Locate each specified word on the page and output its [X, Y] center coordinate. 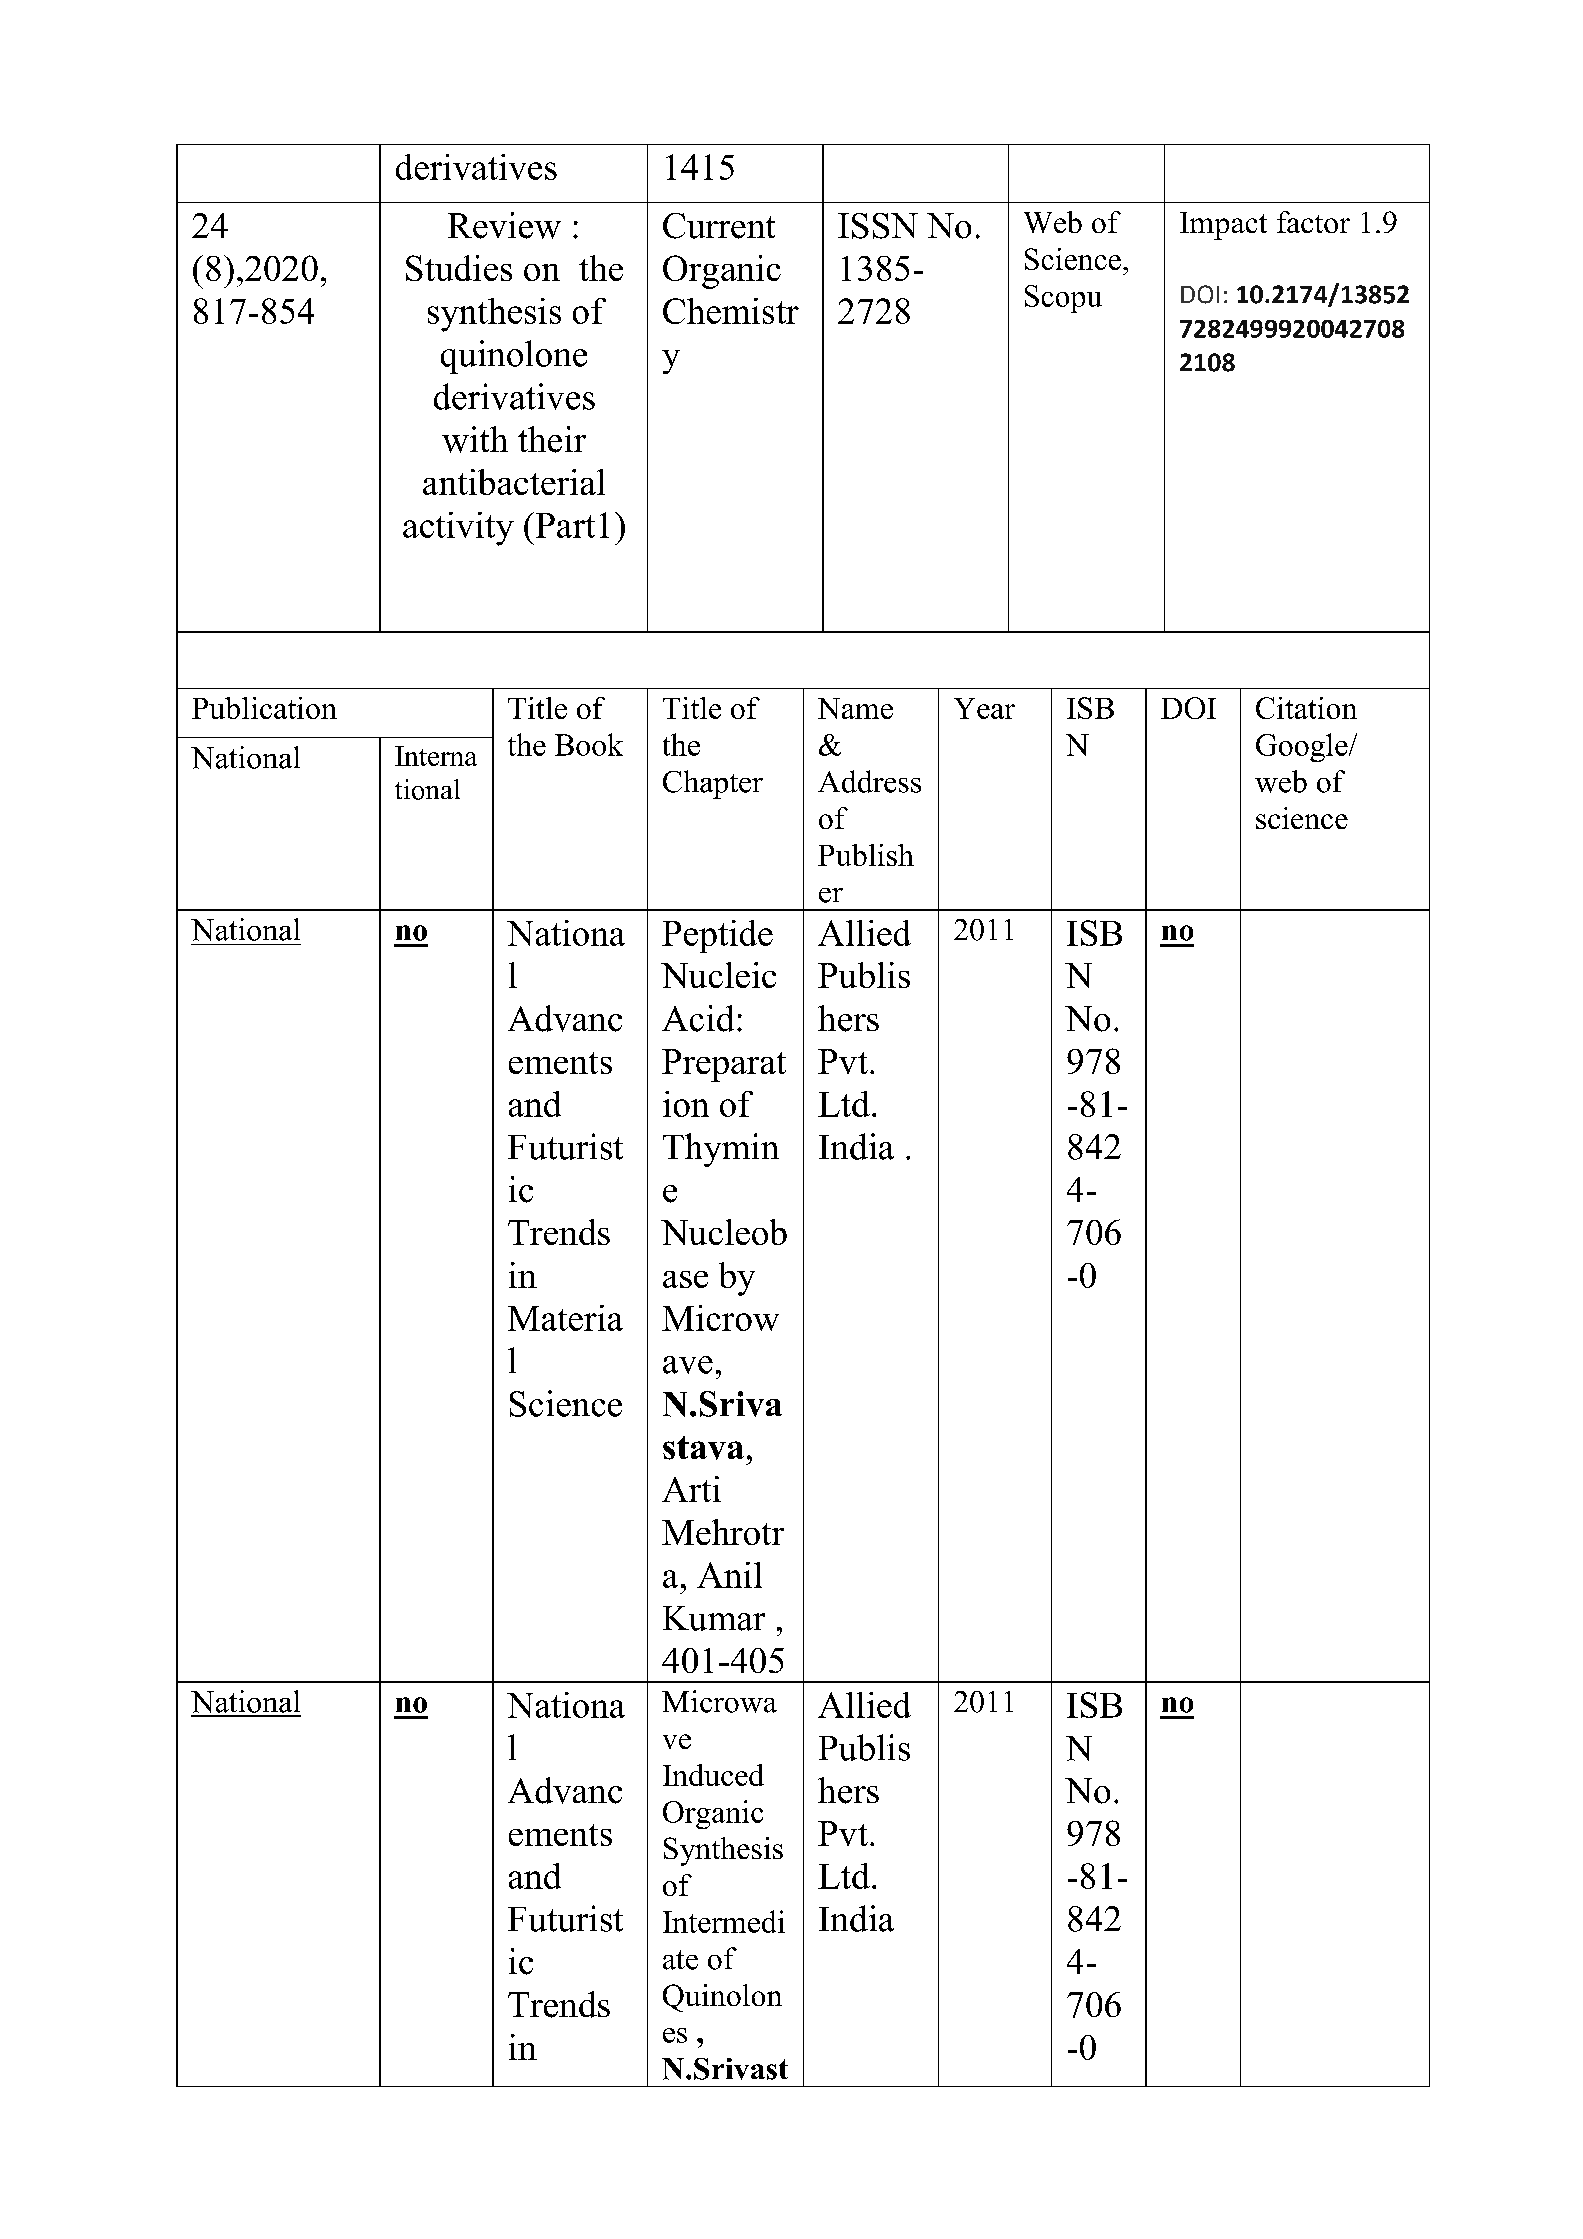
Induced [713, 1775]
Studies [459, 268]
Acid [698, 1018]
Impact [1223, 226]
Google [1303, 747]
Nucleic [718, 975]
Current [719, 226]
